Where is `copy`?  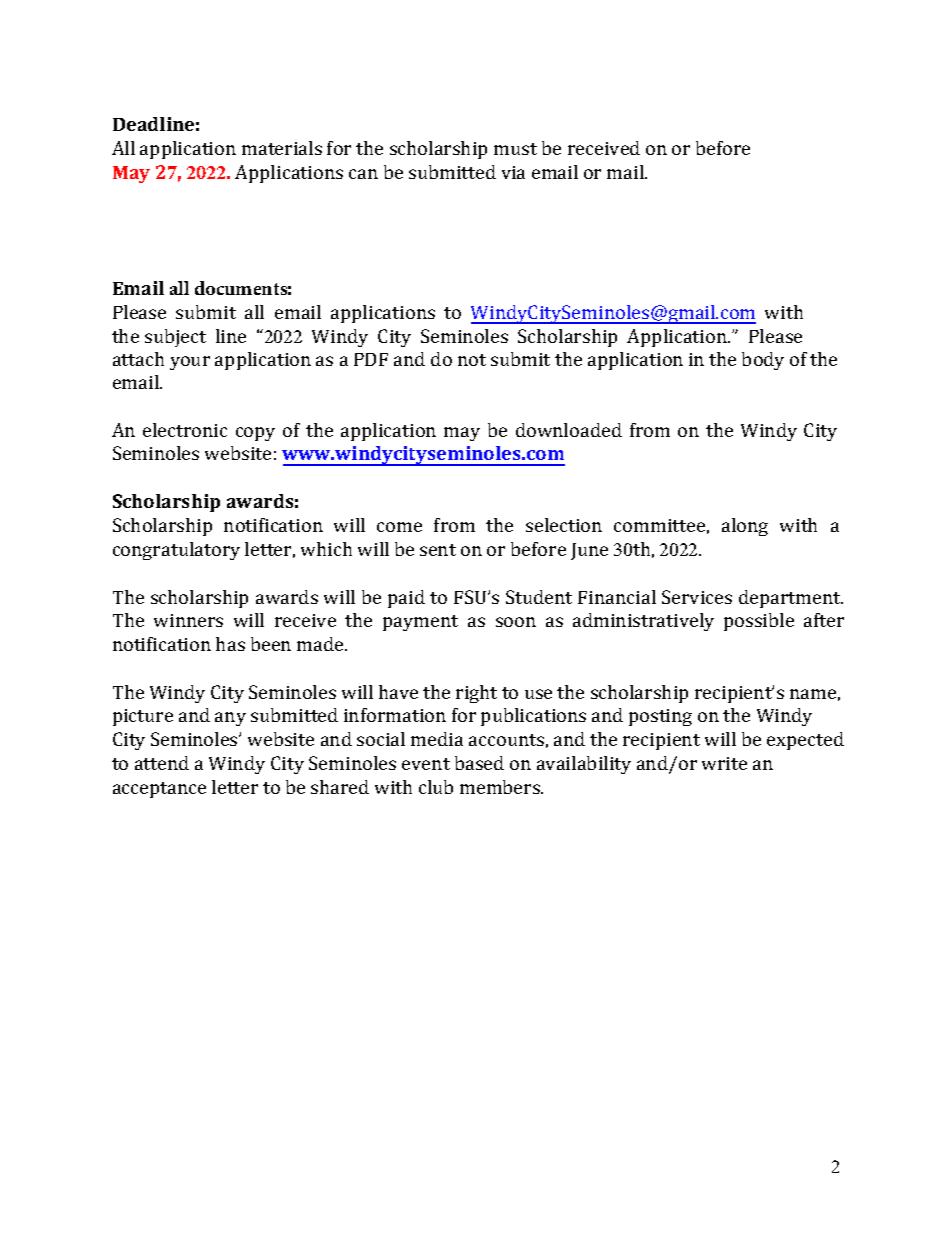 copy is located at coordinates (255, 434).
